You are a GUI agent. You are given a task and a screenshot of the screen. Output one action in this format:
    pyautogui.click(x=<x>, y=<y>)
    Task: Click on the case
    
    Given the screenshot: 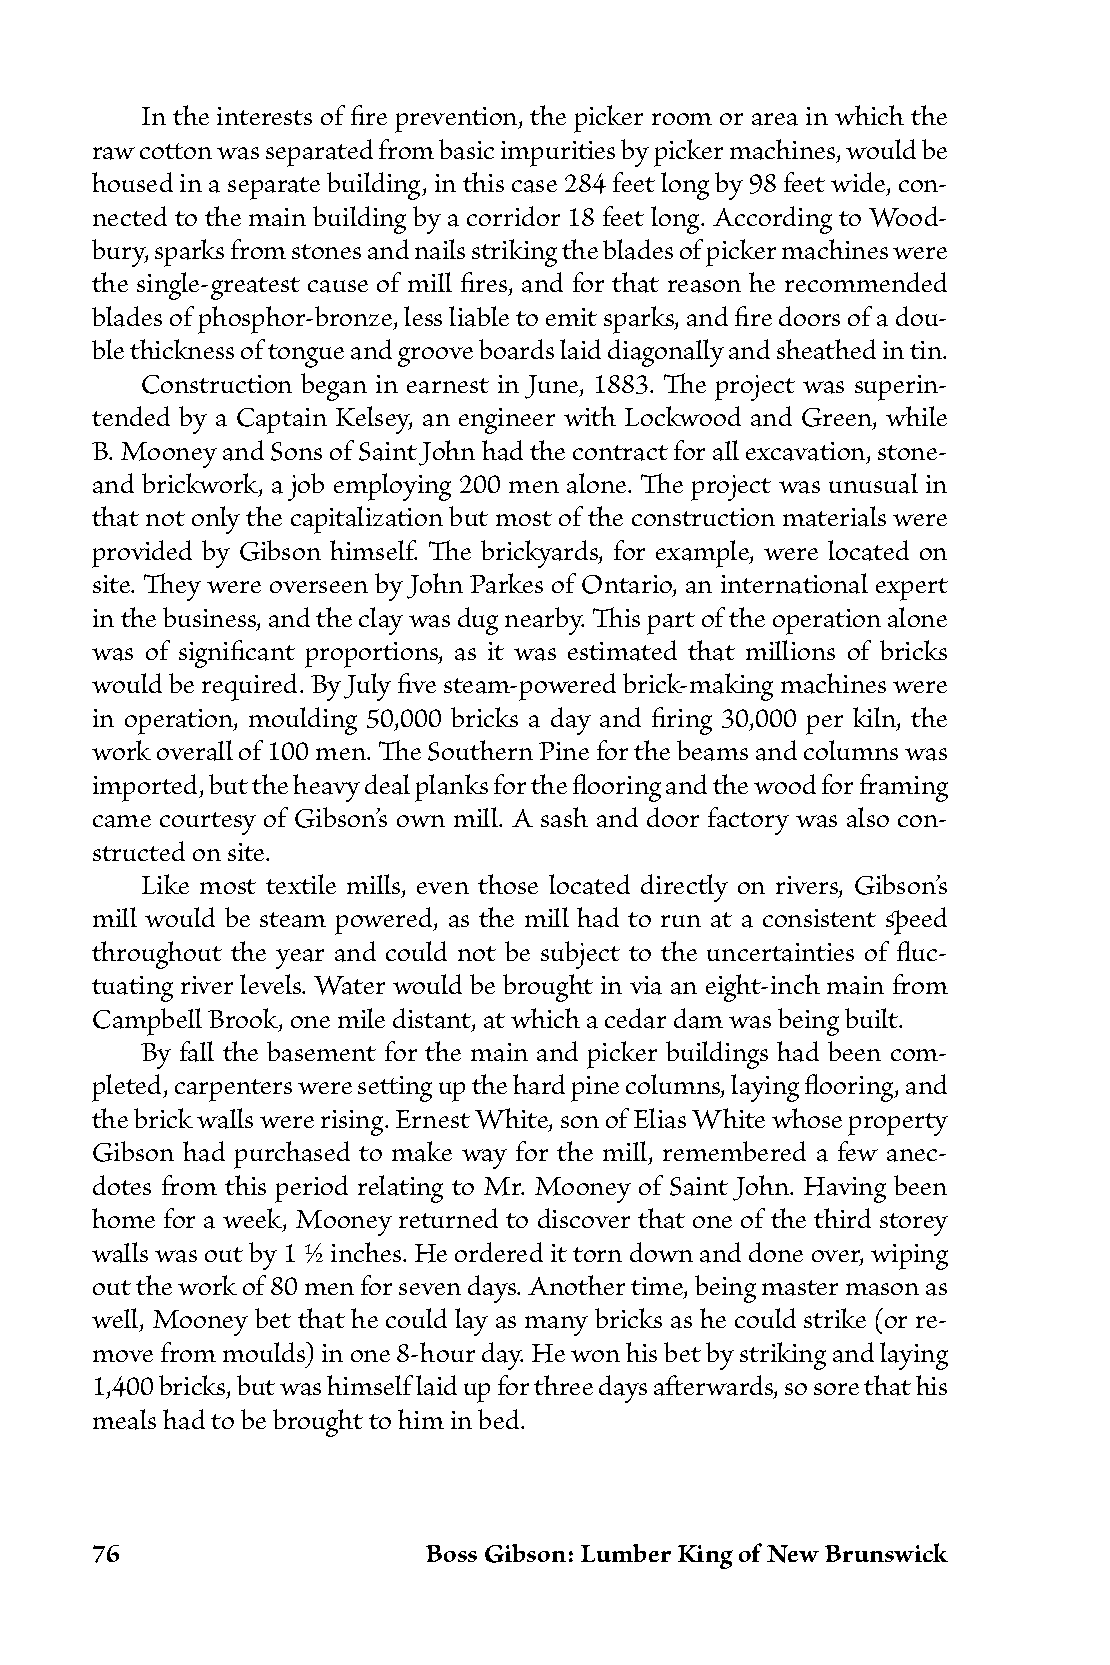 What is the action you would take?
    pyautogui.click(x=534, y=186)
